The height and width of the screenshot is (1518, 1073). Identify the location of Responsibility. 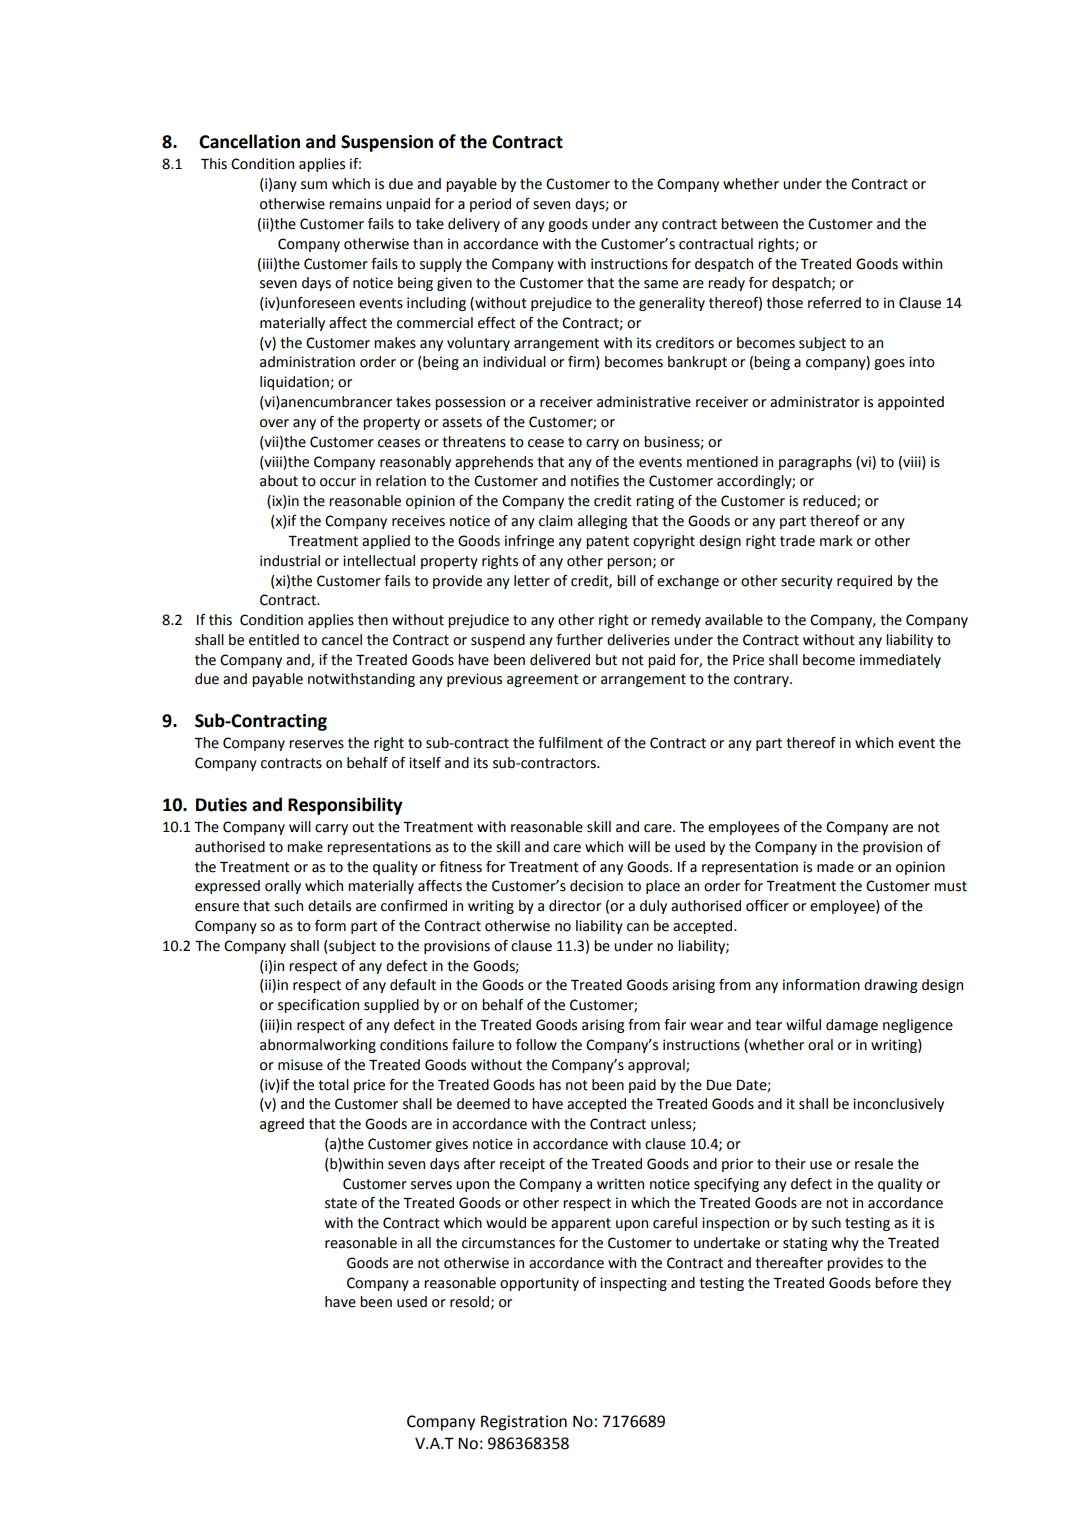
(345, 806).
